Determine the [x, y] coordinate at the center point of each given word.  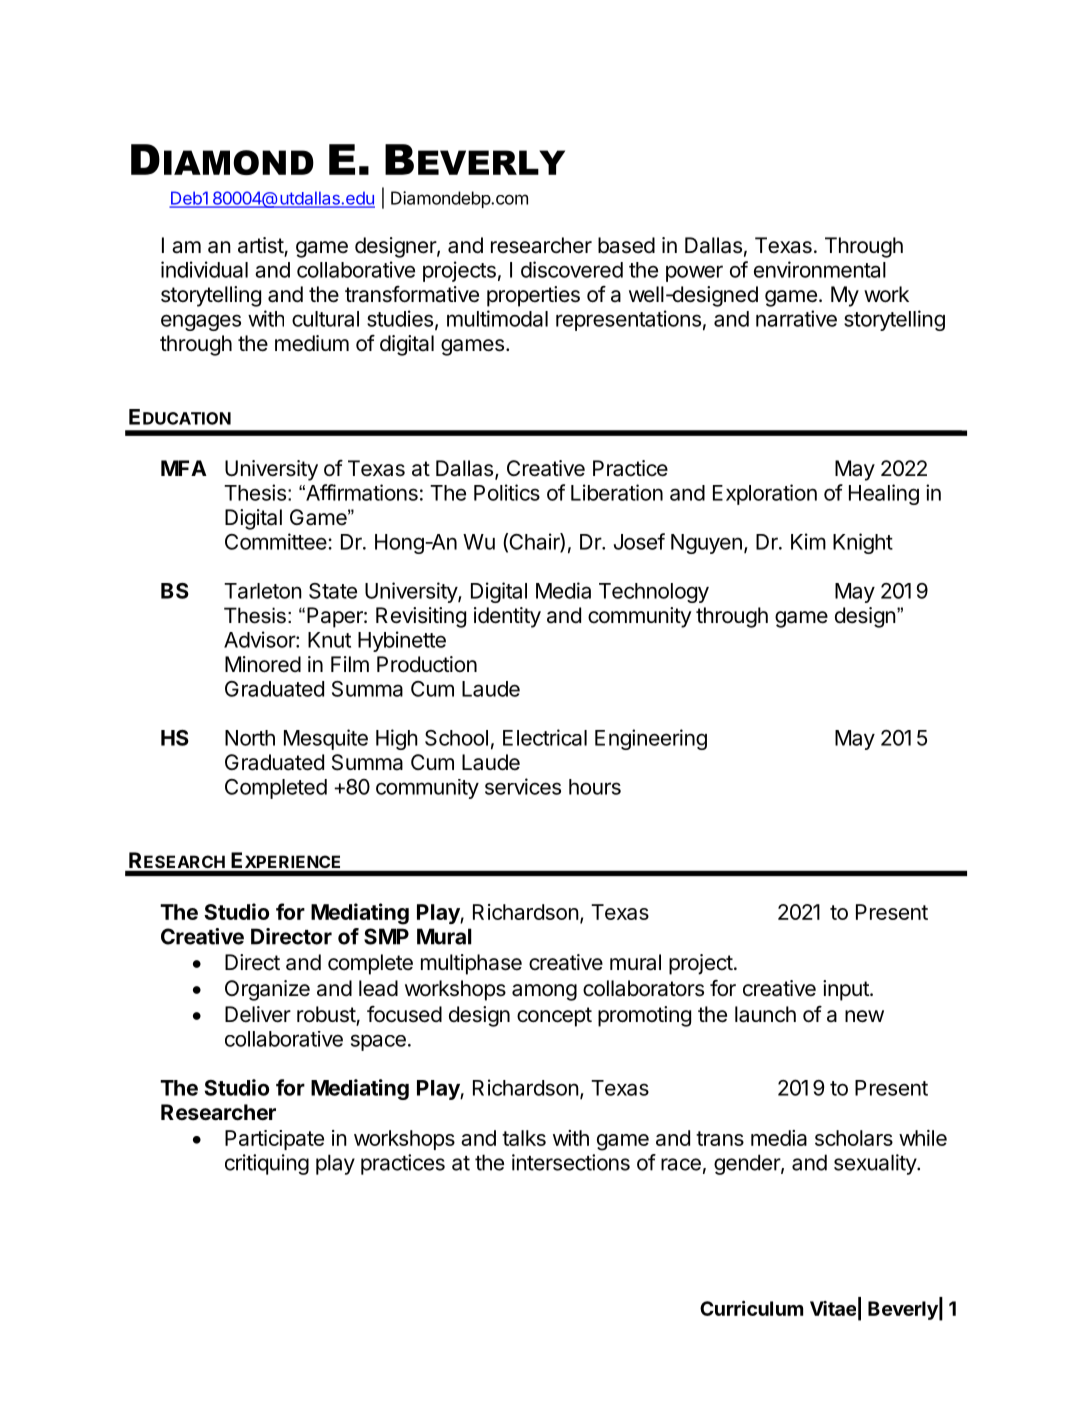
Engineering [651, 739]
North [250, 738]
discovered [572, 269]
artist [261, 246]
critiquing [267, 1164]
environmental [820, 269]
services [523, 786]
